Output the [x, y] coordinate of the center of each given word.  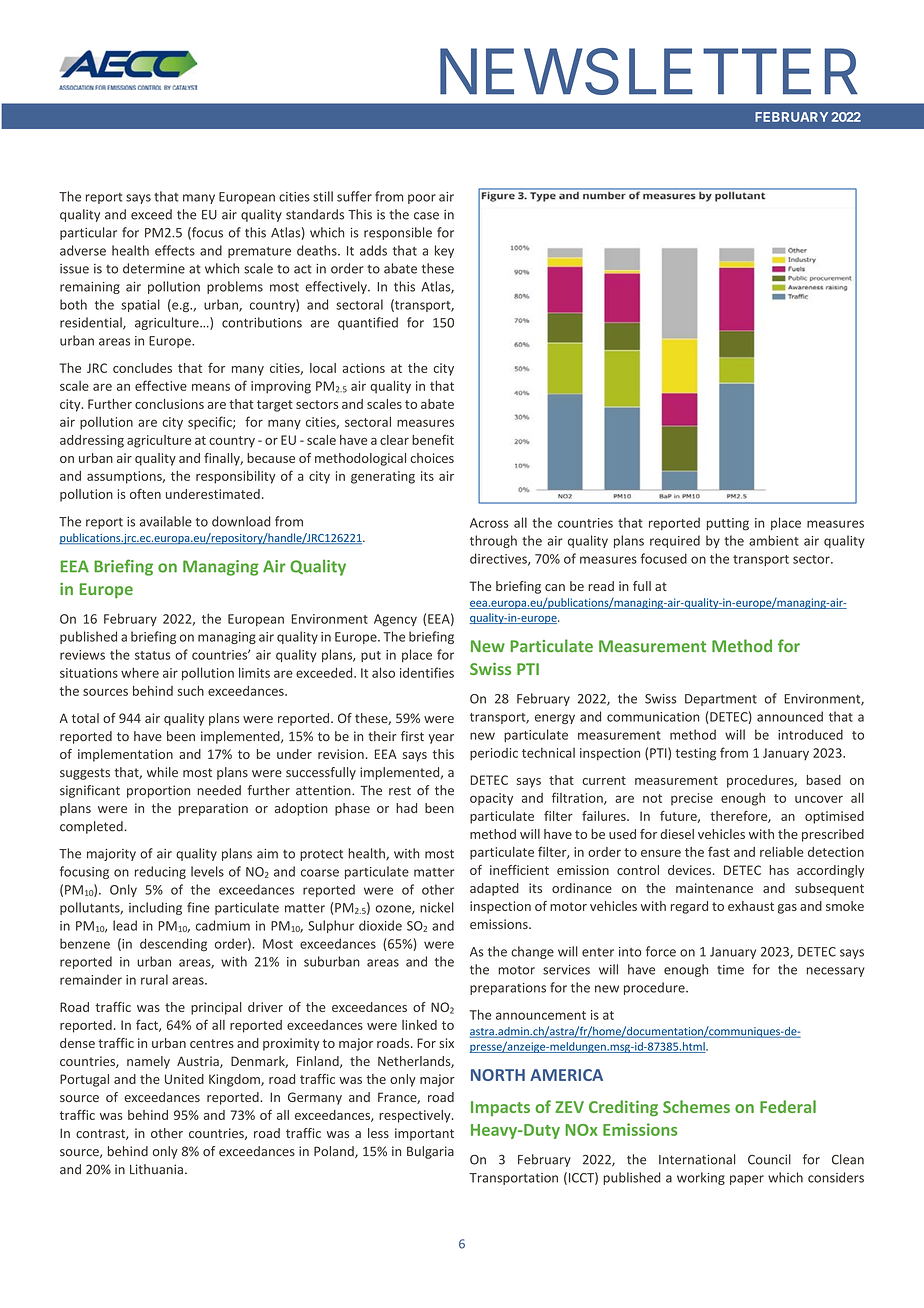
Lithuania [156, 1169]
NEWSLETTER [649, 71]
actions [364, 368]
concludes [142, 368]
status [152, 655]
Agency [395, 620]
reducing [160, 872]
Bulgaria [430, 1152]
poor [422, 199]
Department [721, 700]
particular [88, 233]
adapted [494, 889]
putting [728, 524]
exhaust [751, 906]
